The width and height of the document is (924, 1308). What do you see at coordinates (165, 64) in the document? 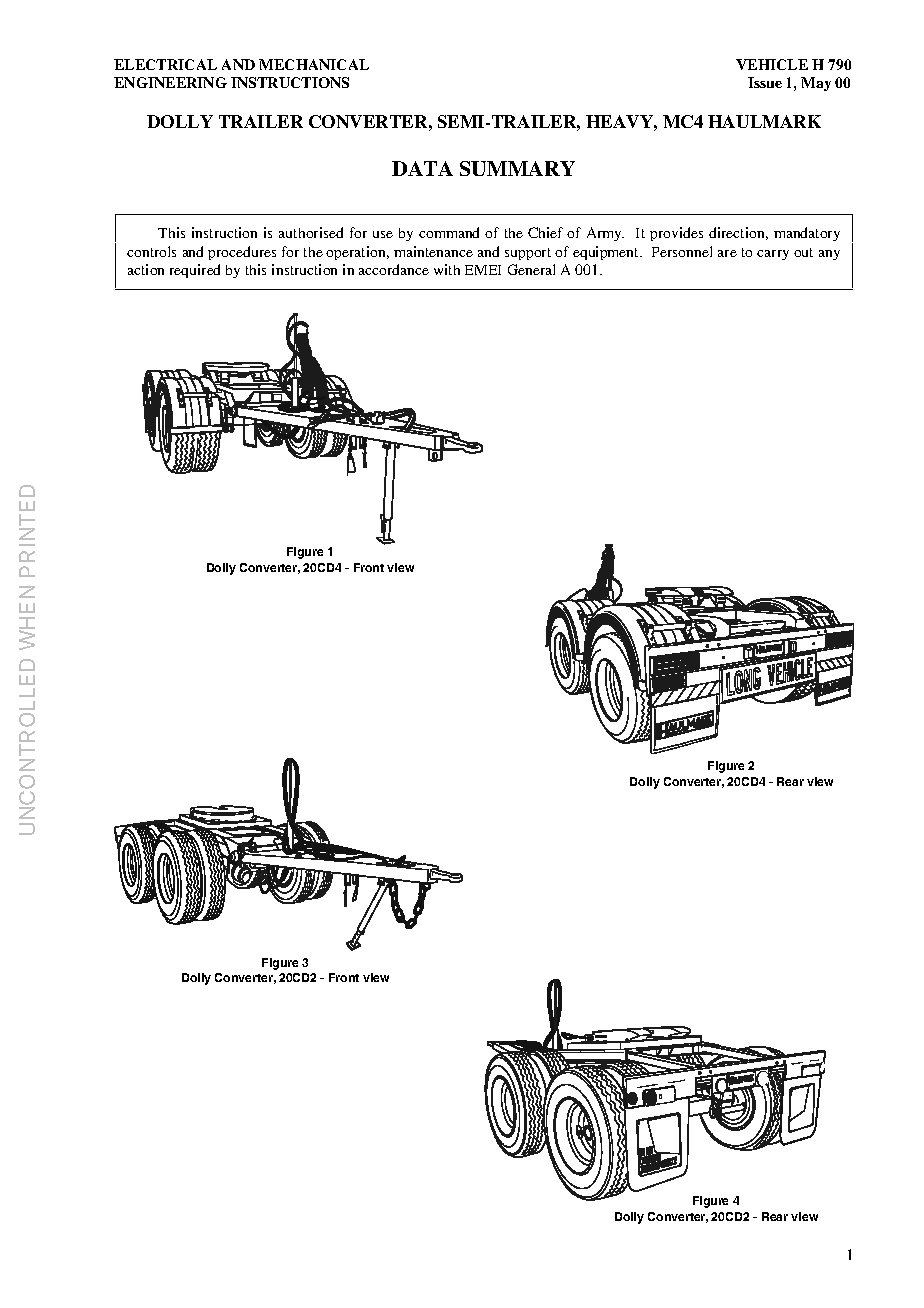
I see `ELECTRICAL` at bounding box center [165, 64].
